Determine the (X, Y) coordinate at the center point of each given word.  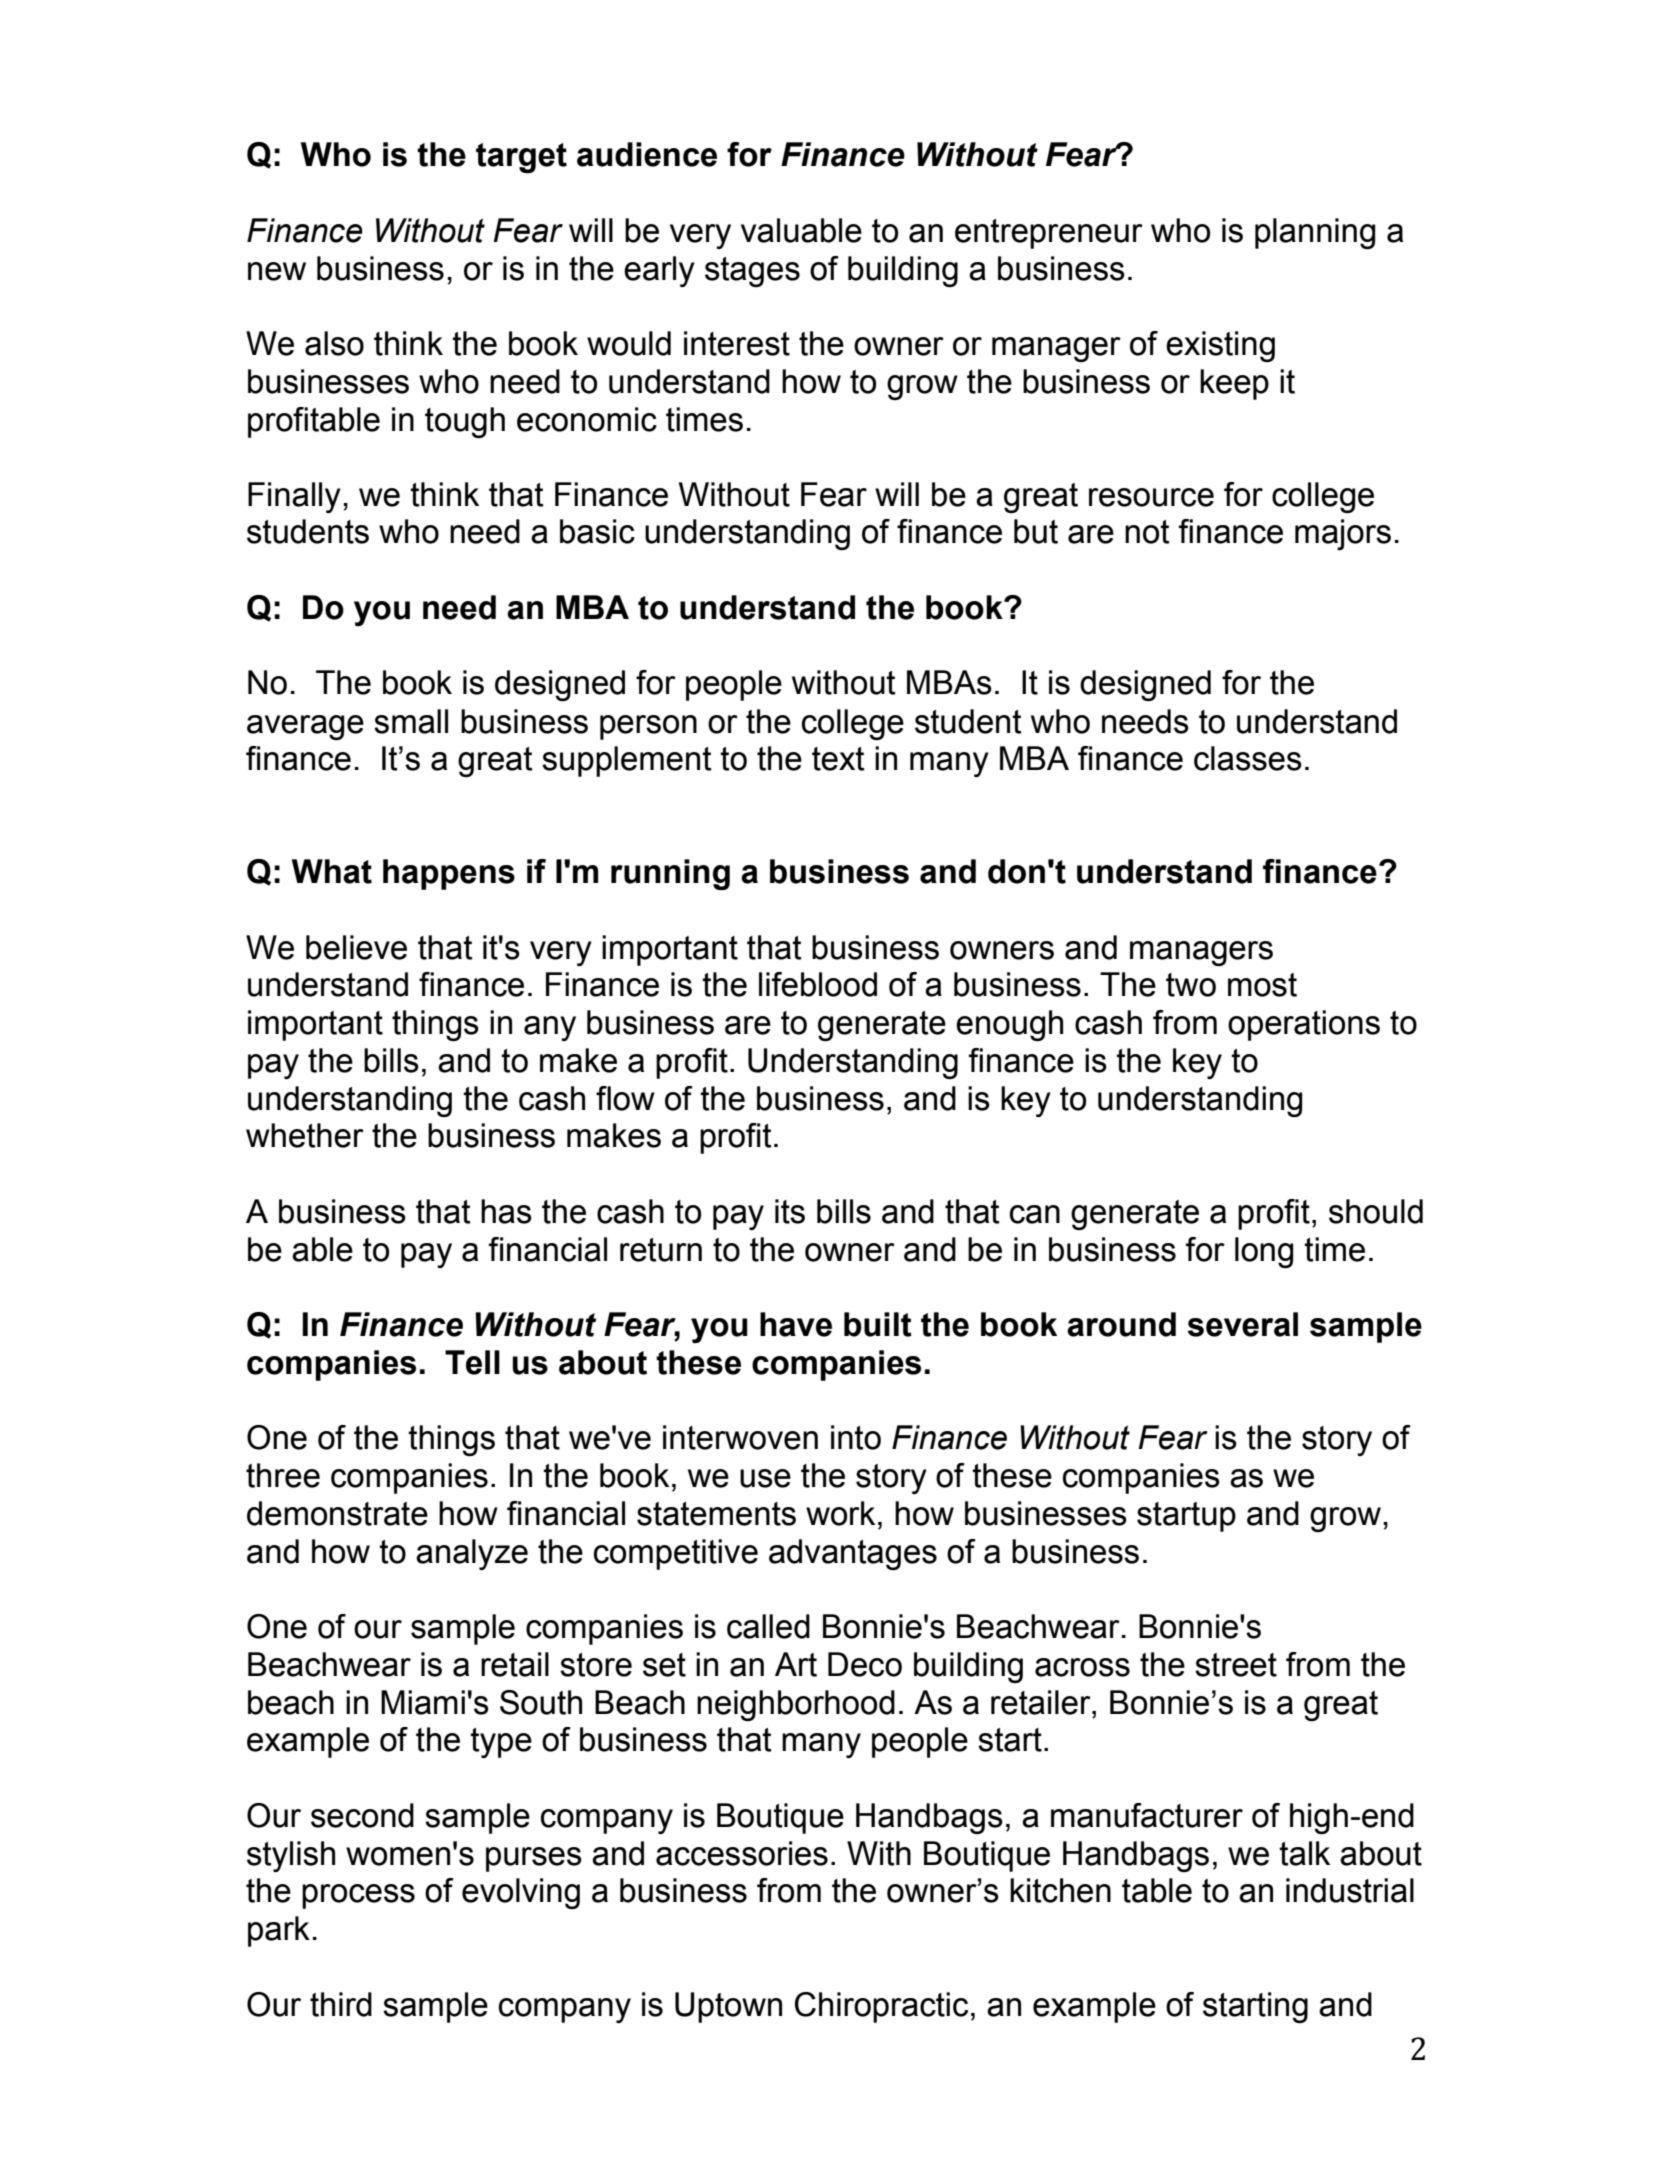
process (358, 1896)
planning (1315, 233)
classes (1248, 758)
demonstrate (337, 1513)
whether (305, 1135)
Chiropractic (881, 2007)
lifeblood (818, 984)
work (840, 1513)
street (1236, 1665)
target (521, 158)
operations (1304, 1025)
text (838, 759)
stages (752, 272)
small (411, 721)
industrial (1350, 1890)
